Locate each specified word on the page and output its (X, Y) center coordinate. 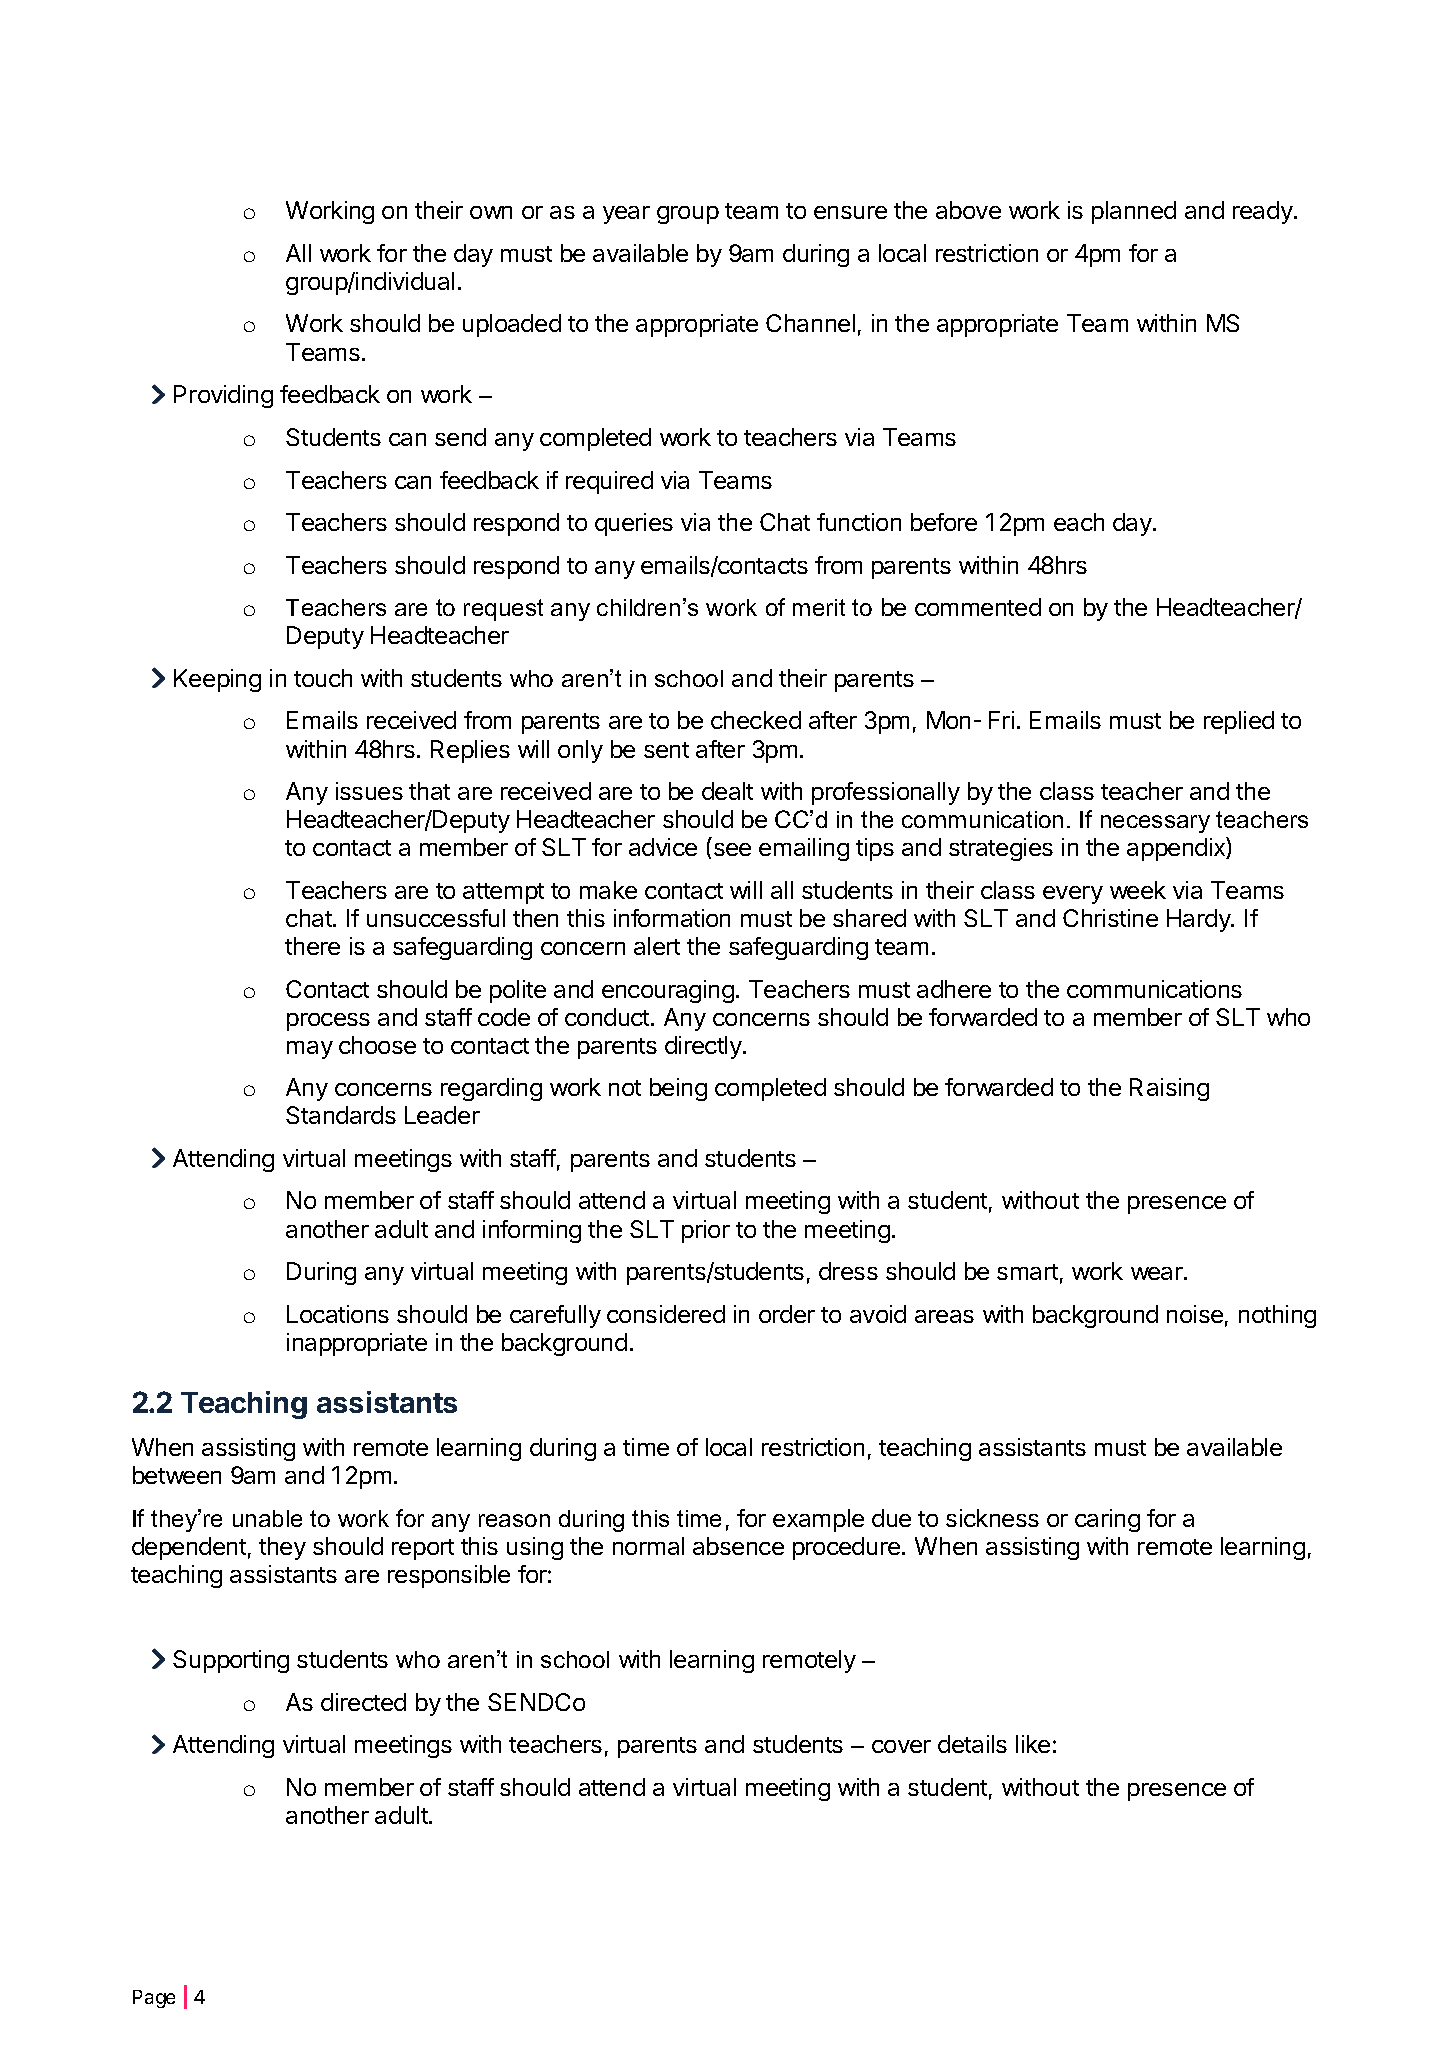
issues (369, 791)
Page (154, 1999)
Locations (338, 1314)
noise (1195, 1314)
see (732, 849)
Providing (223, 396)
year (626, 215)
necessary (1155, 824)
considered (666, 1314)
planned (1134, 212)
